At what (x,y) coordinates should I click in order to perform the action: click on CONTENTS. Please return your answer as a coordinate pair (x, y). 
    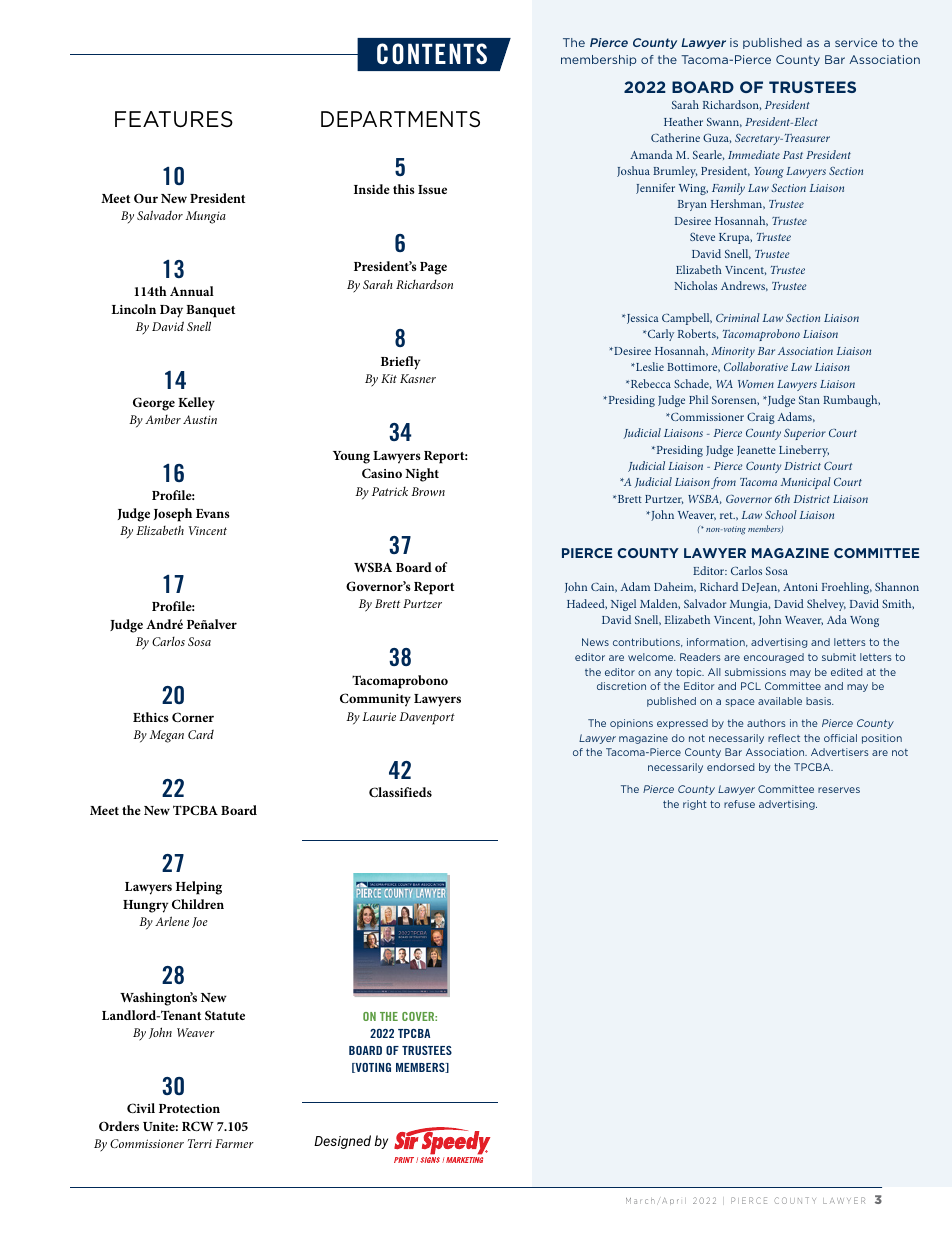
    Looking at the image, I should click on (432, 54).
